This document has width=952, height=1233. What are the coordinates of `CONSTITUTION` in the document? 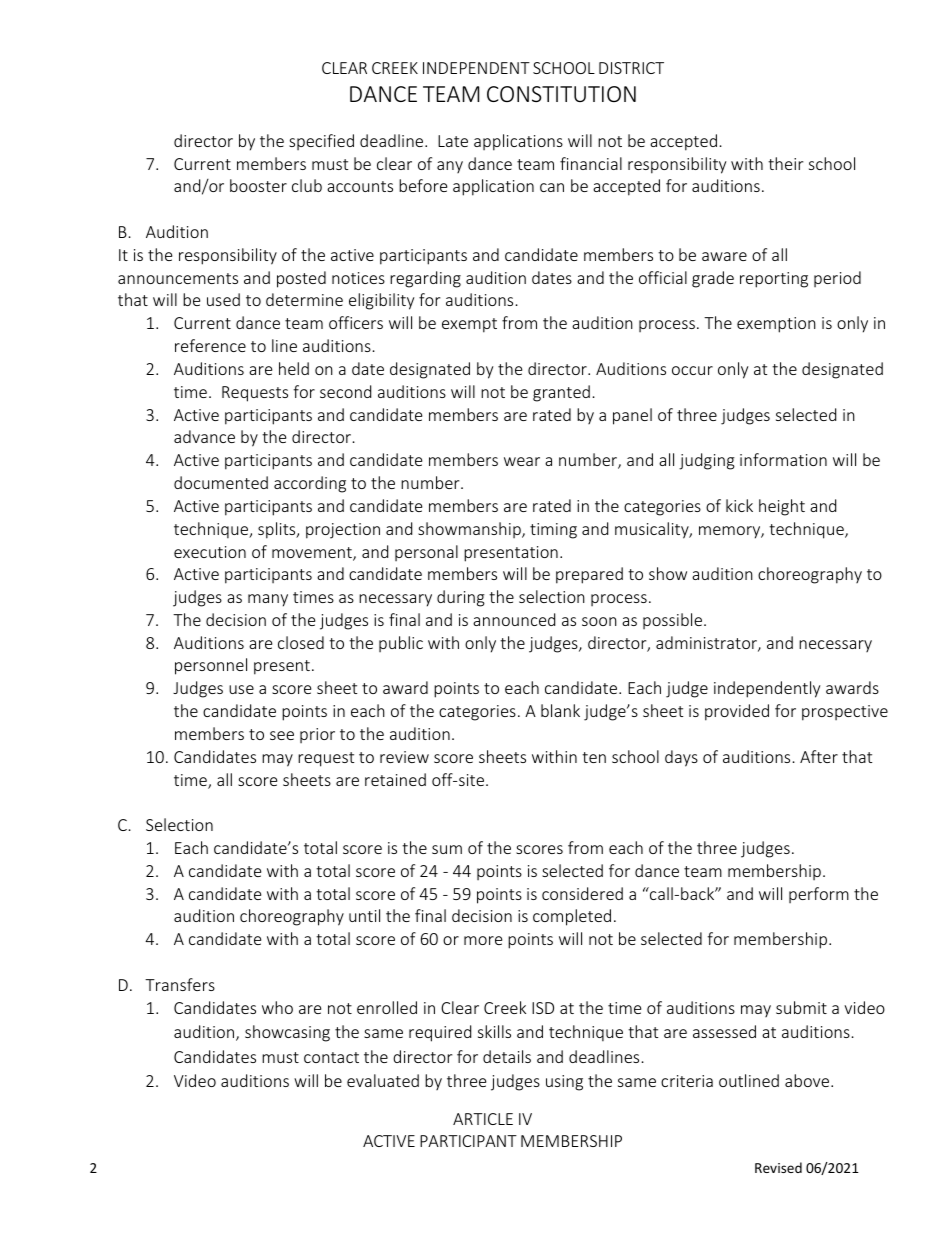 It's located at (561, 94).
